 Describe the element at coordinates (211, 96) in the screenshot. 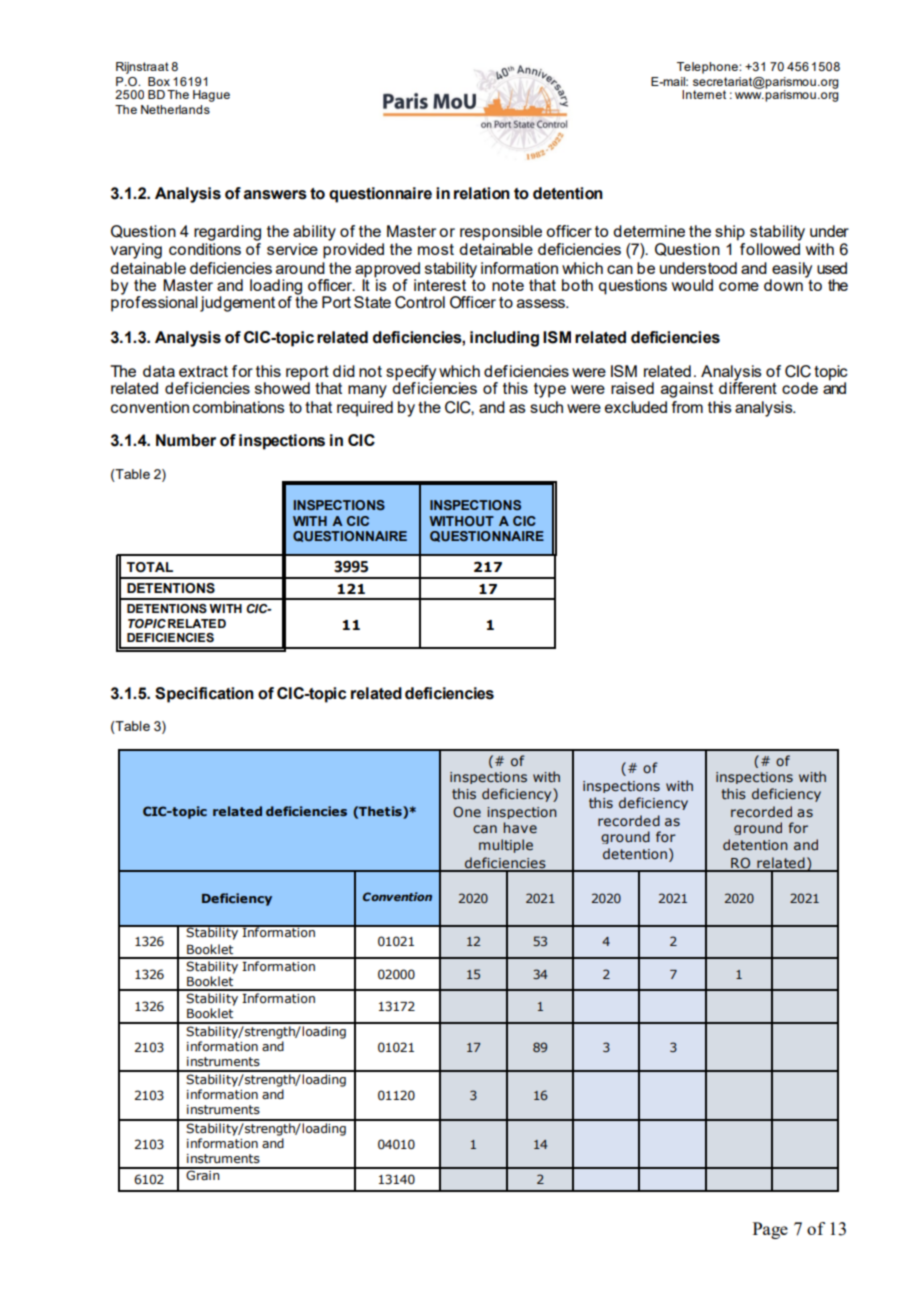

I see `Hague` at that location.
